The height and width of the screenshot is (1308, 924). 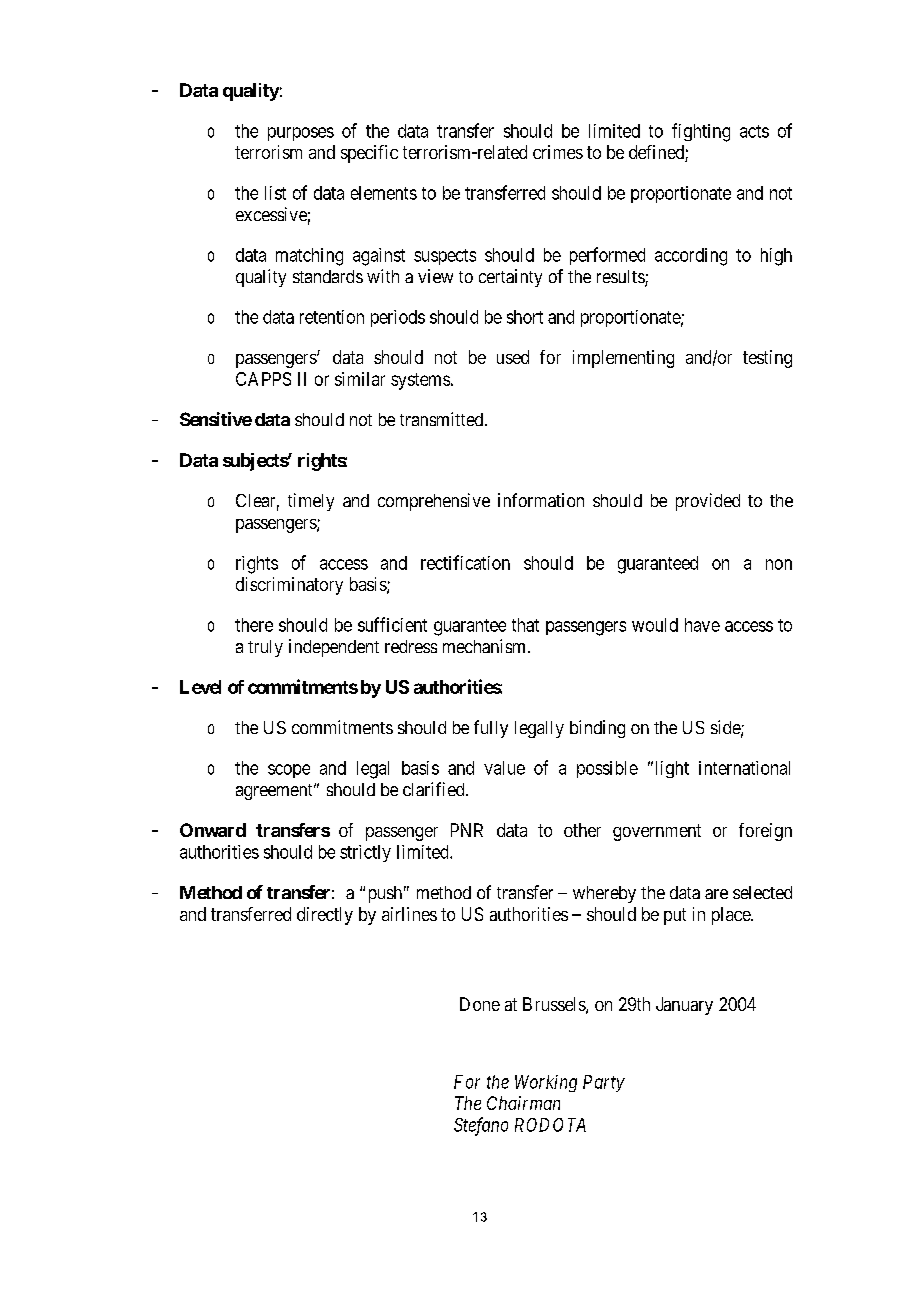 What do you see at coordinates (716, 894) in the screenshot?
I see `are` at bounding box center [716, 894].
